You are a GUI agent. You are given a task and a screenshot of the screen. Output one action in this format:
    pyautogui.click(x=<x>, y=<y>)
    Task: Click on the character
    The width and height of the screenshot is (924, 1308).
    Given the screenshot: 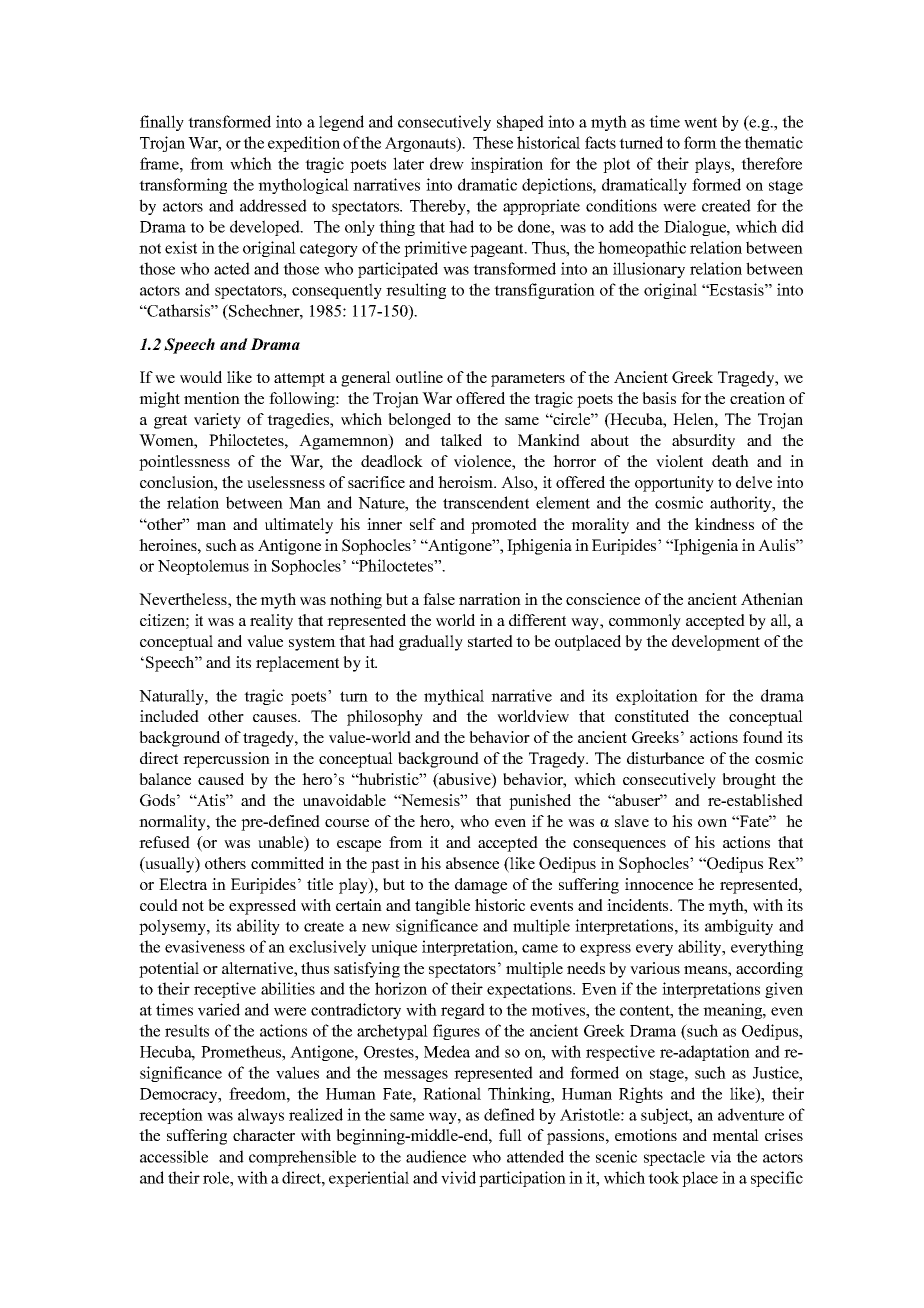 What is the action you would take?
    pyautogui.click(x=264, y=1135)
